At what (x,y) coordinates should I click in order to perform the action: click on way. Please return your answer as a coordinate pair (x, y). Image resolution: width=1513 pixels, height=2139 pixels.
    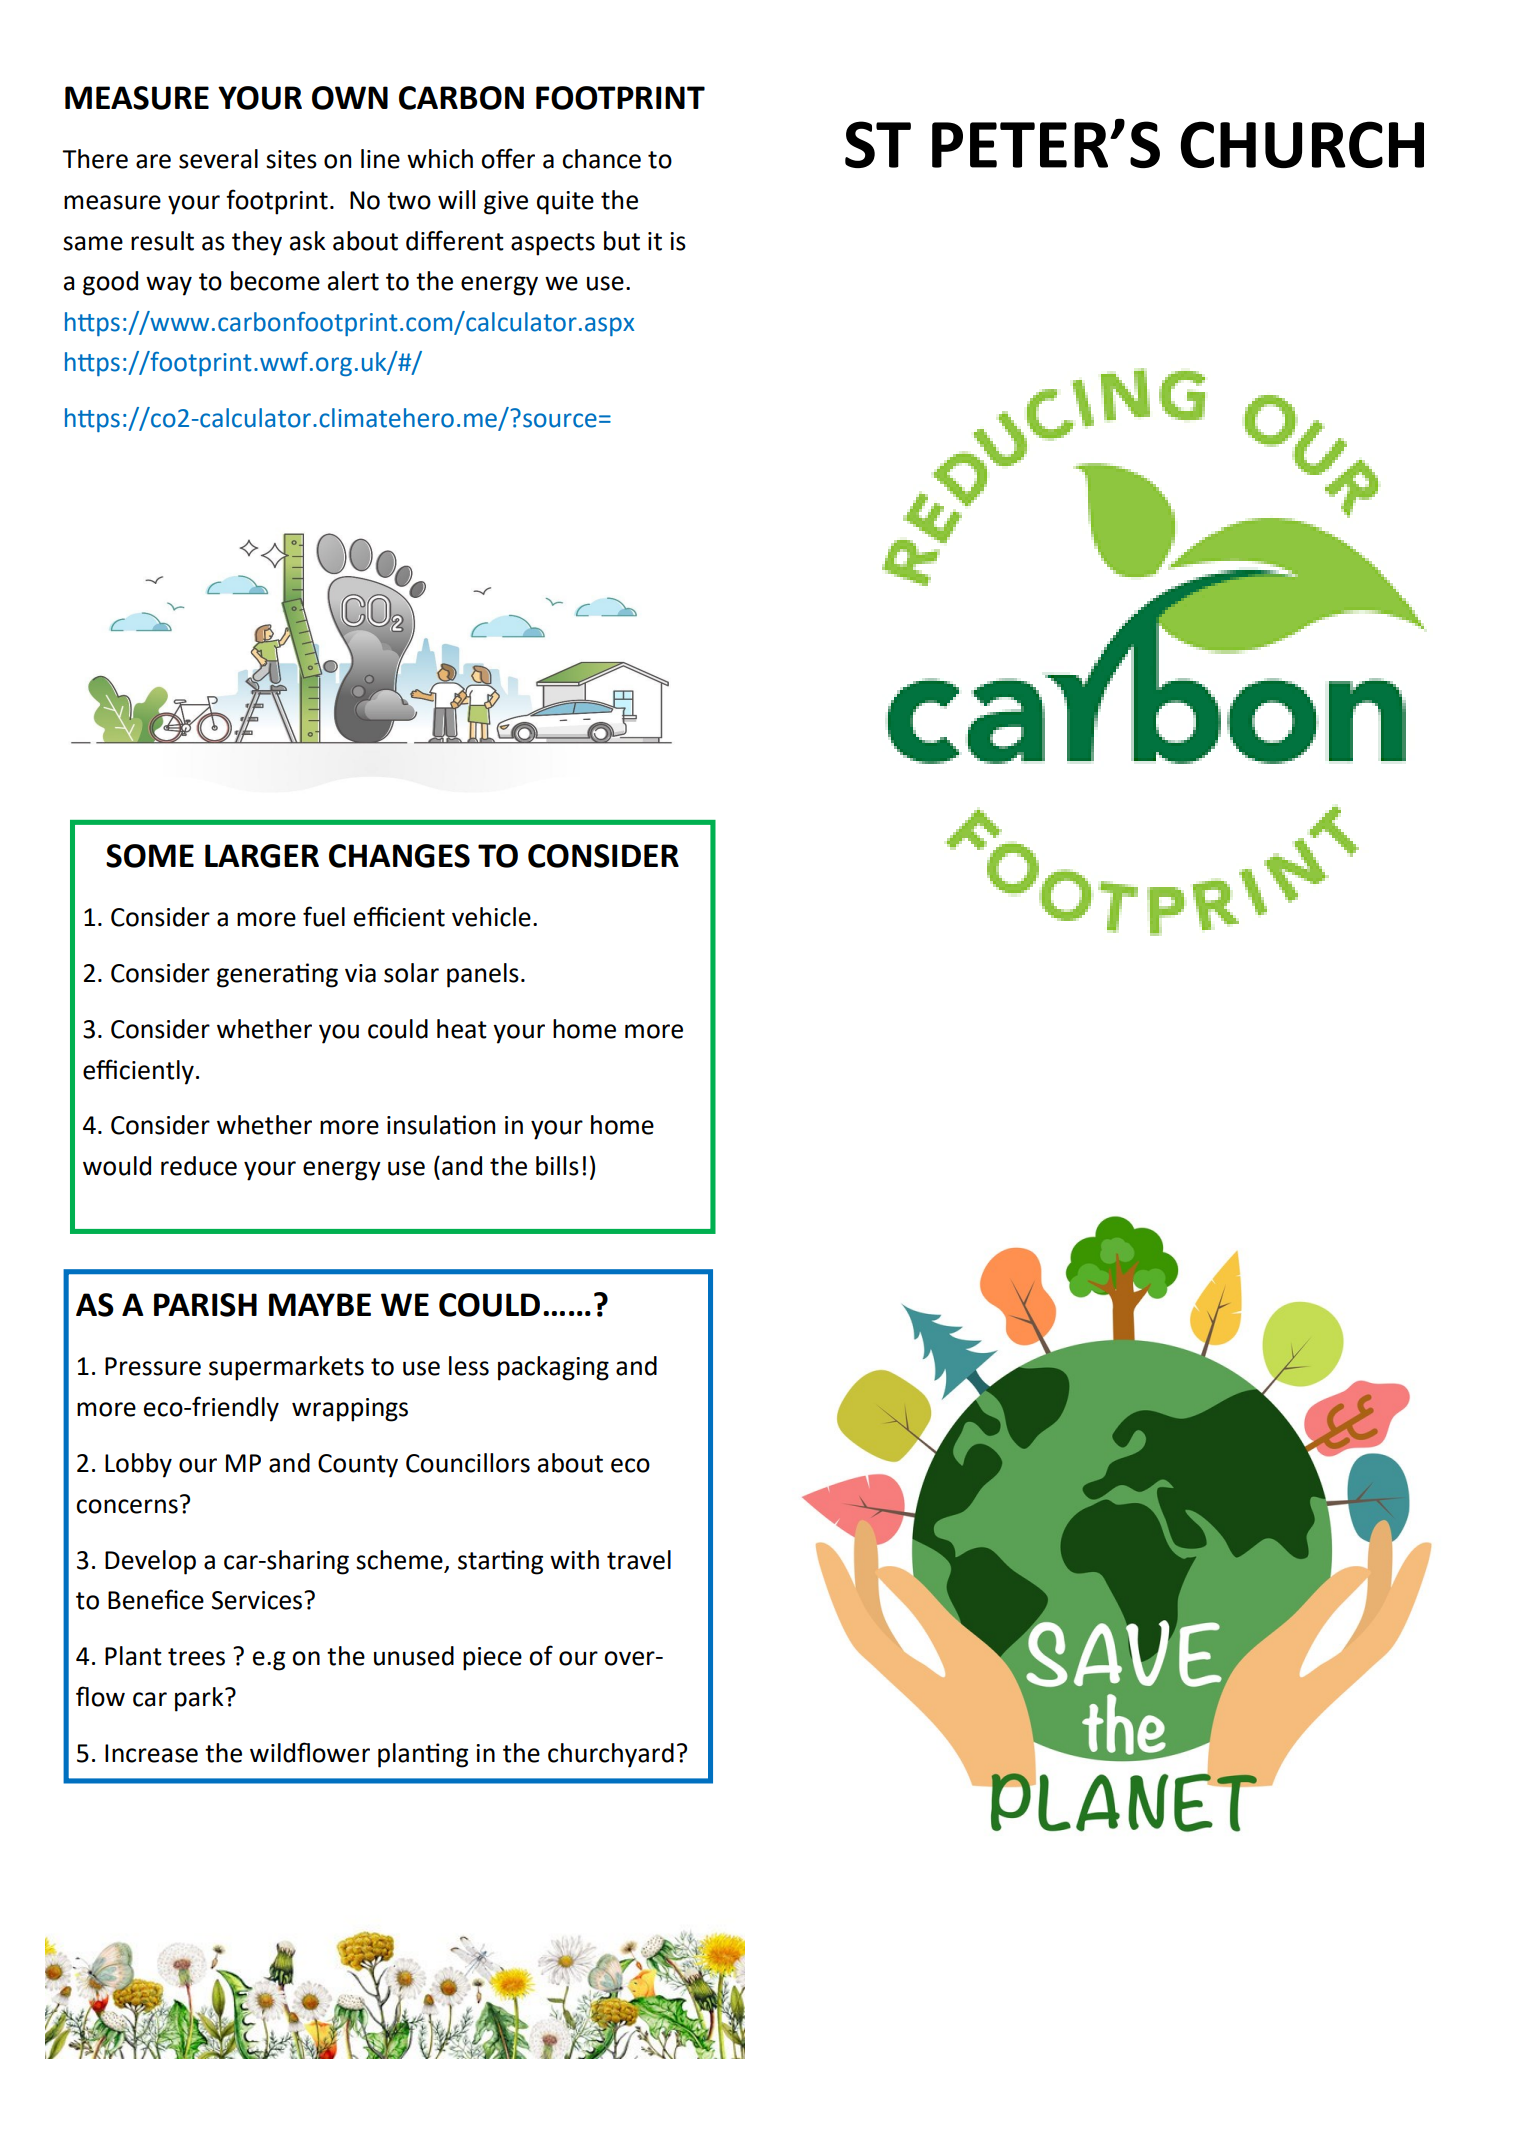
    Looking at the image, I should click on (169, 286).
